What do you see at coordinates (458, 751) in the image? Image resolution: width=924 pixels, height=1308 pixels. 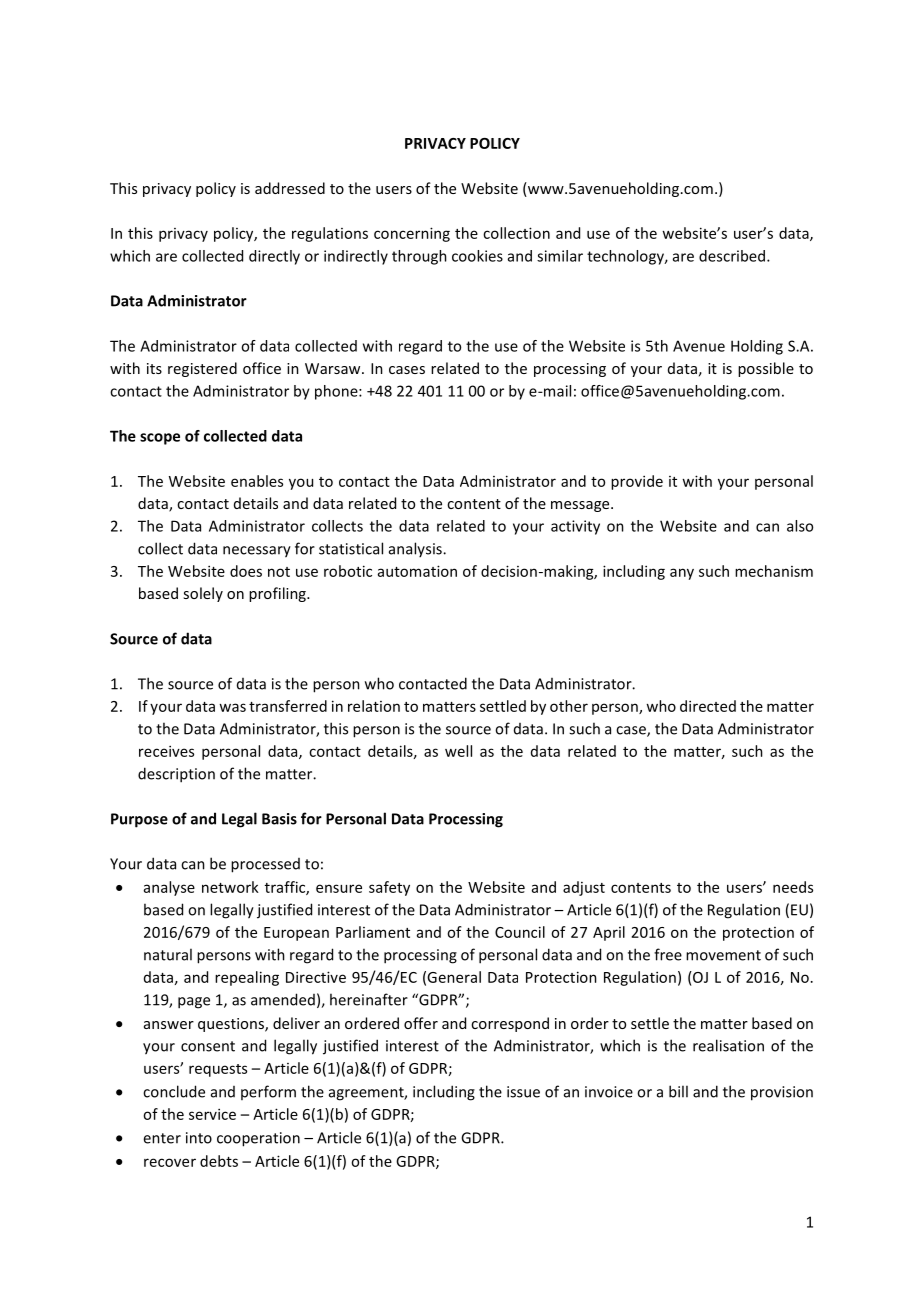 I see `well` at bounding box center [458, 751].
